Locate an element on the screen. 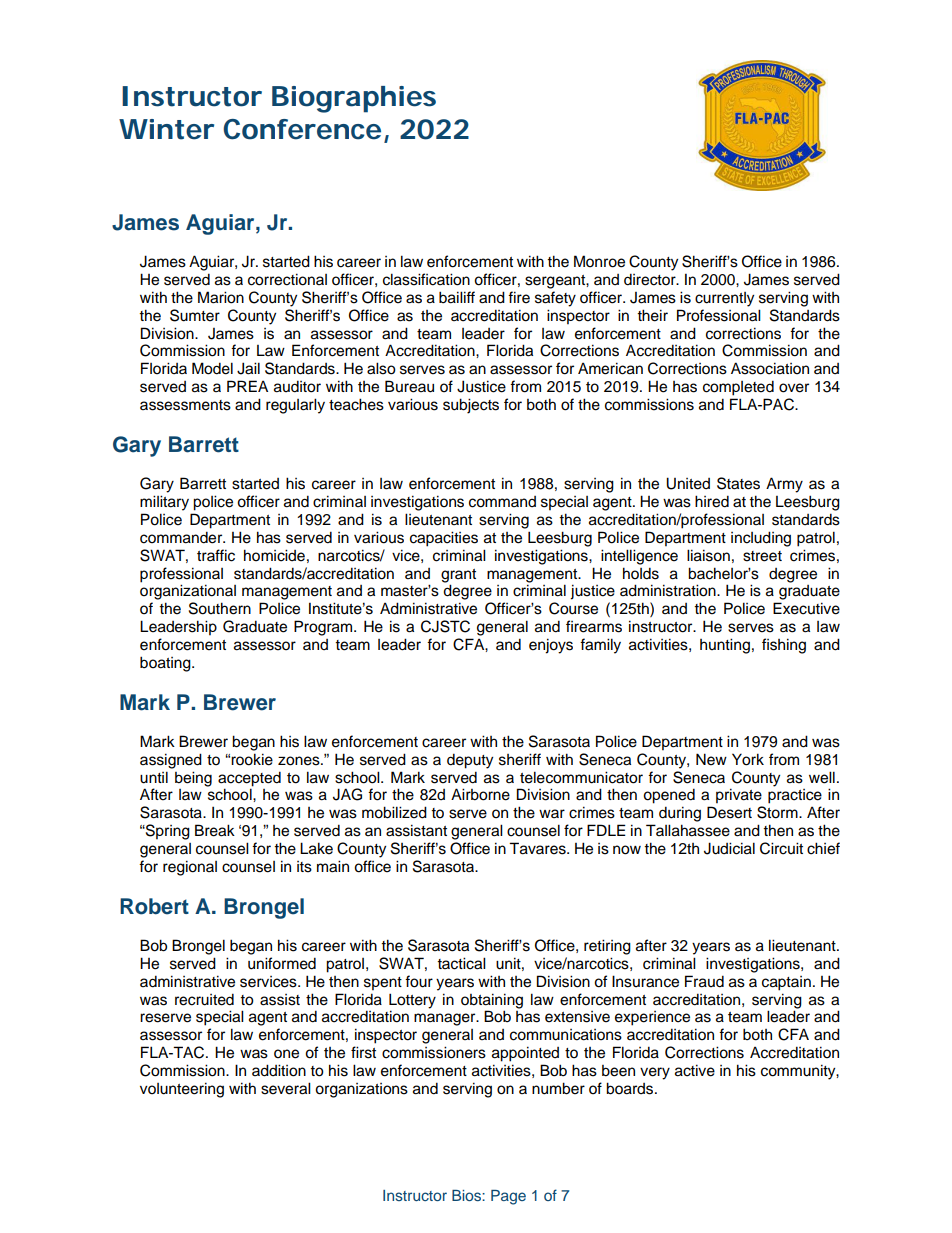 The width and height of the screenshot is (952, 1233). director is located at coordinates (651, 279).
